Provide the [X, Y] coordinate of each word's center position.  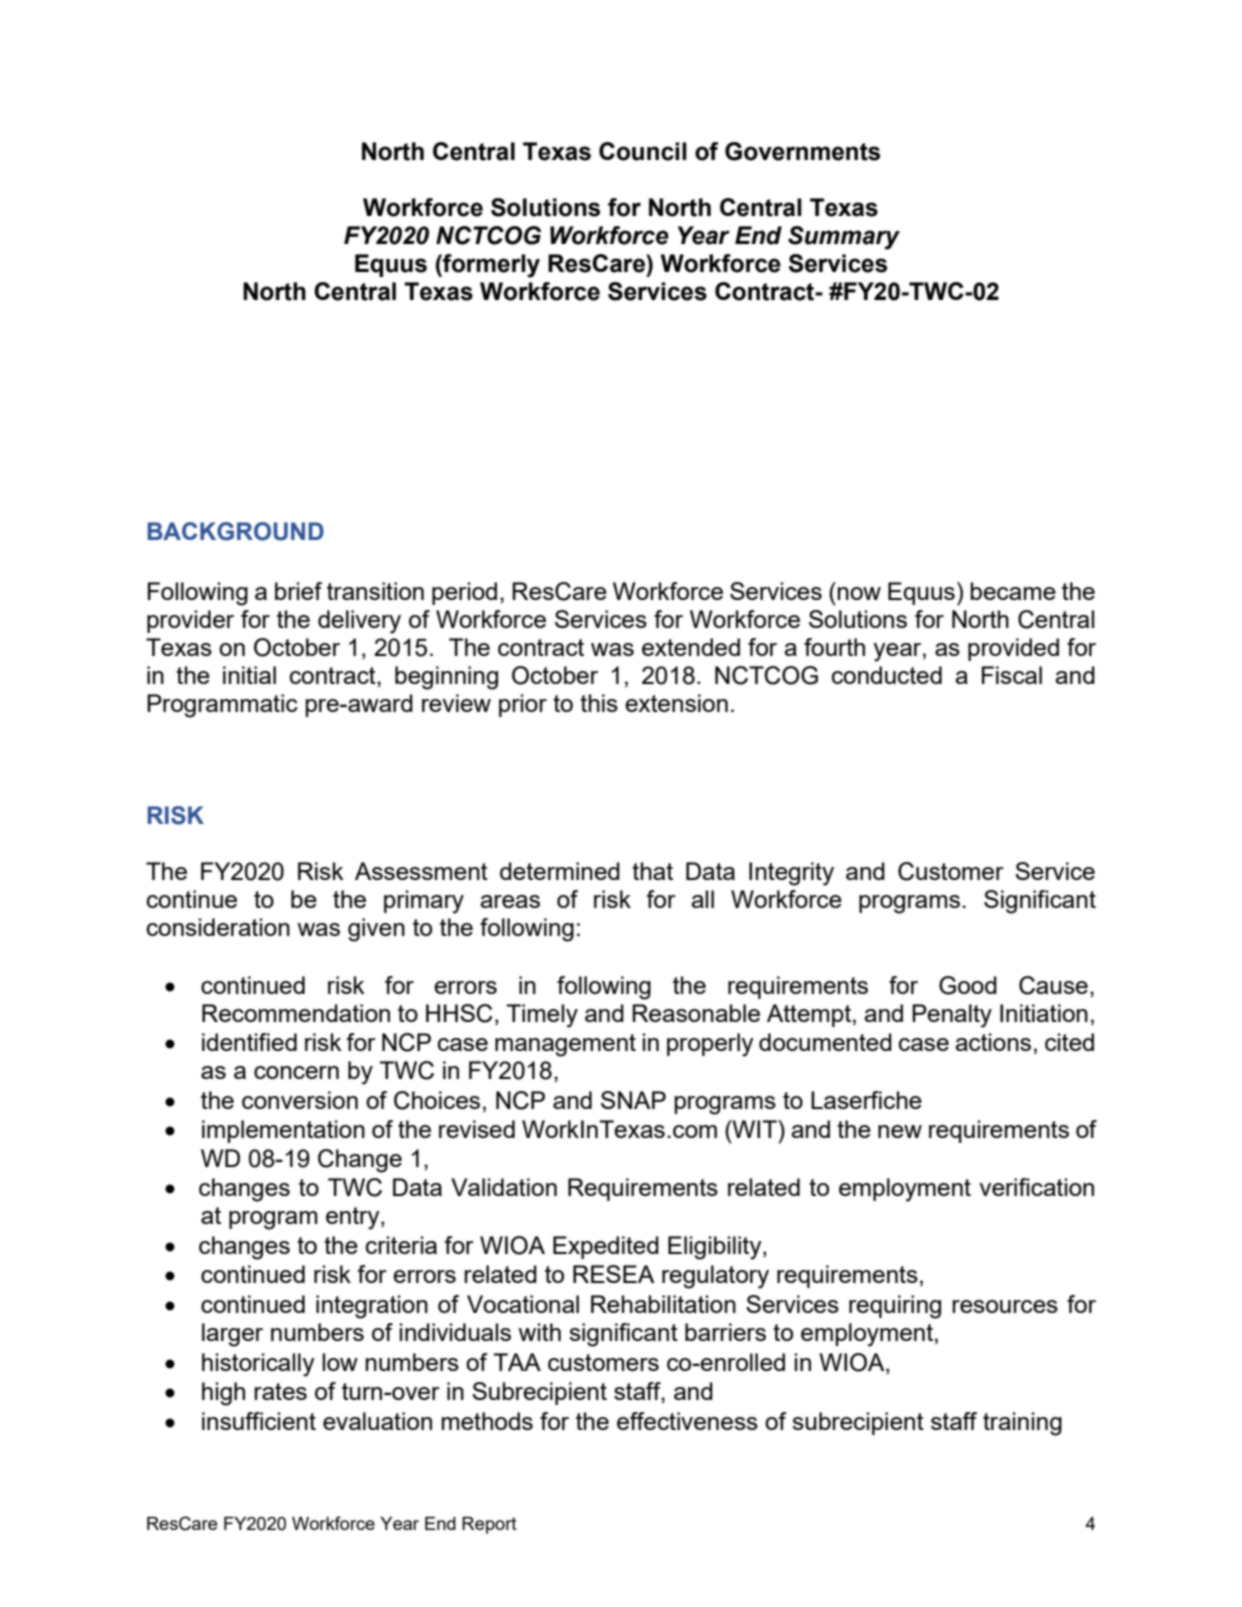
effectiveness [687, 1421]
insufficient [259, 1421]
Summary [844, 238]
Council [643, 151]
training [1022, 1424]
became [1013, 591]
